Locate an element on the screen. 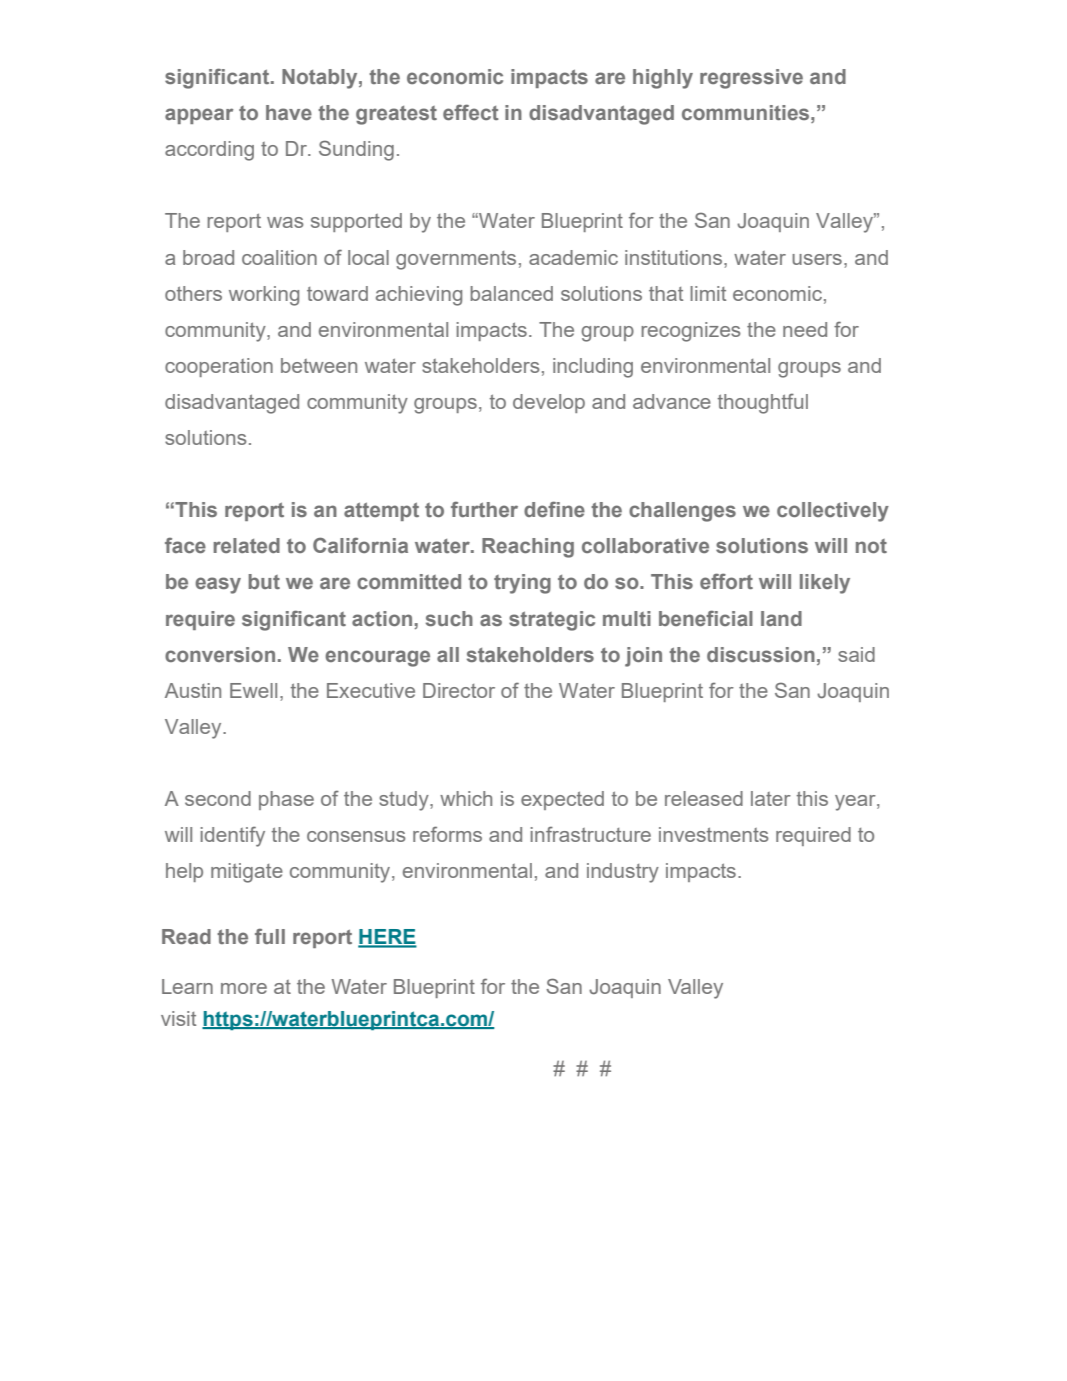  investments is located at coordinates (714, 834).
